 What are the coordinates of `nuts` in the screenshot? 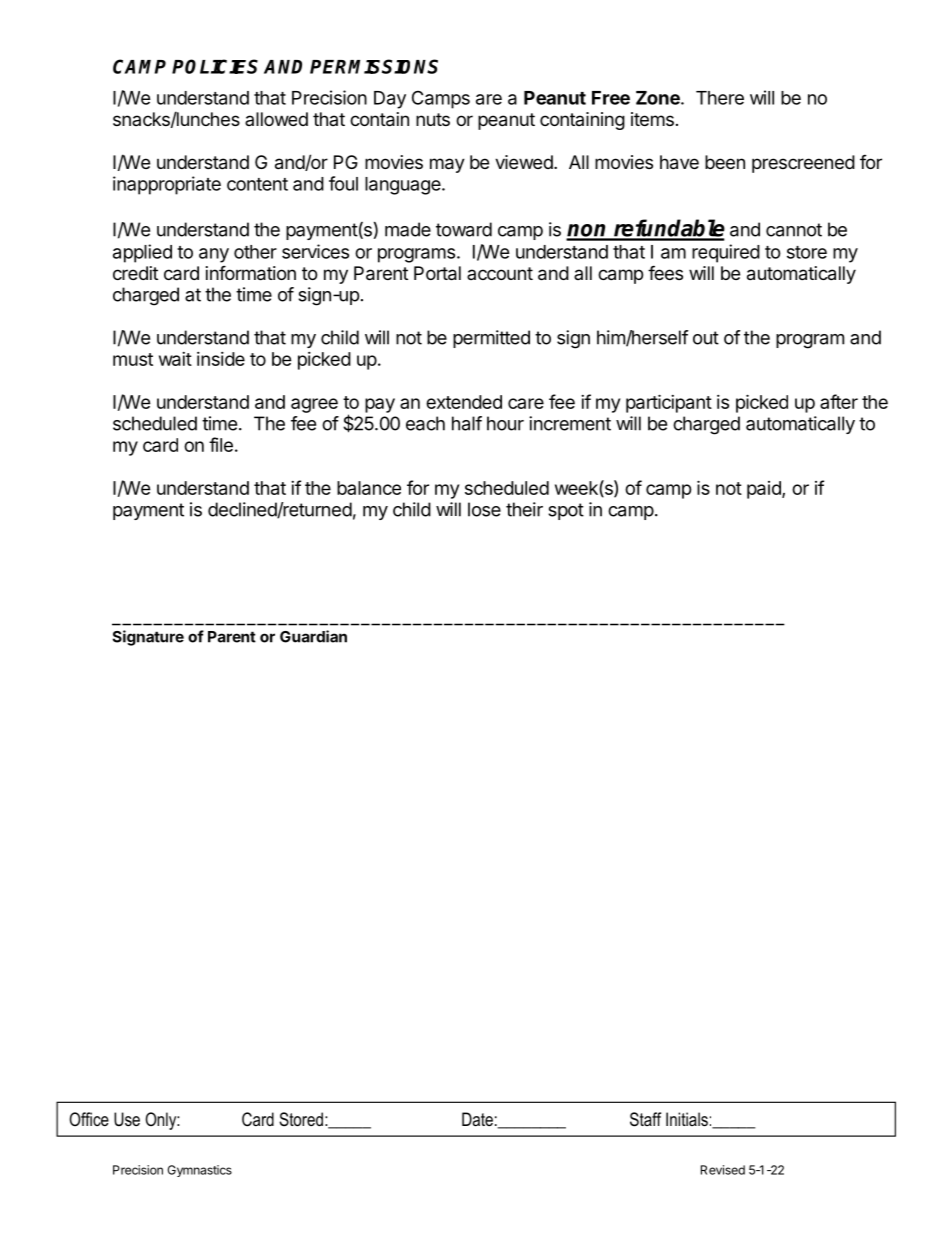 It's located at (433, 119).
